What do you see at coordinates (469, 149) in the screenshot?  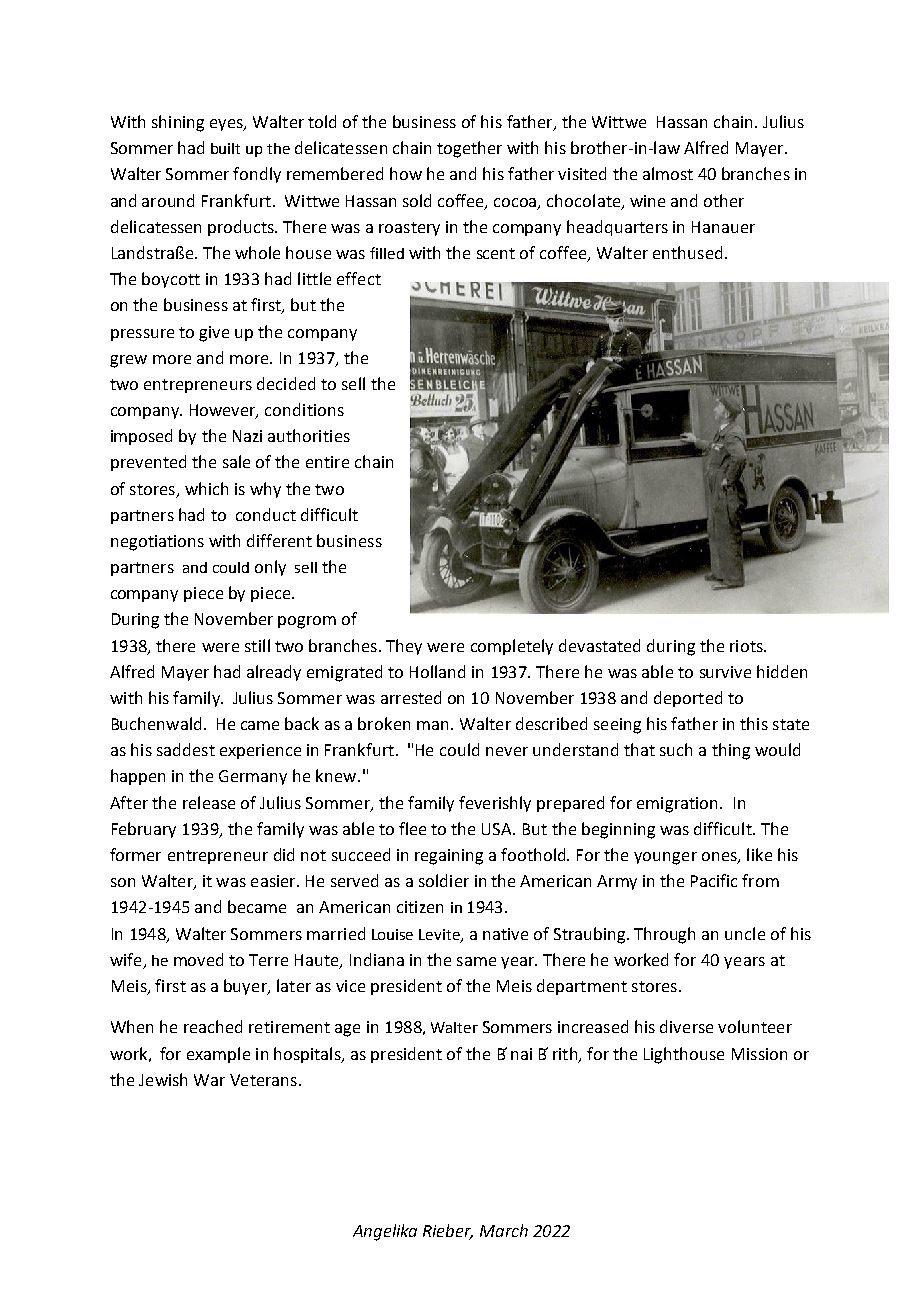 I see `together` at bounding box center [469, 149].
